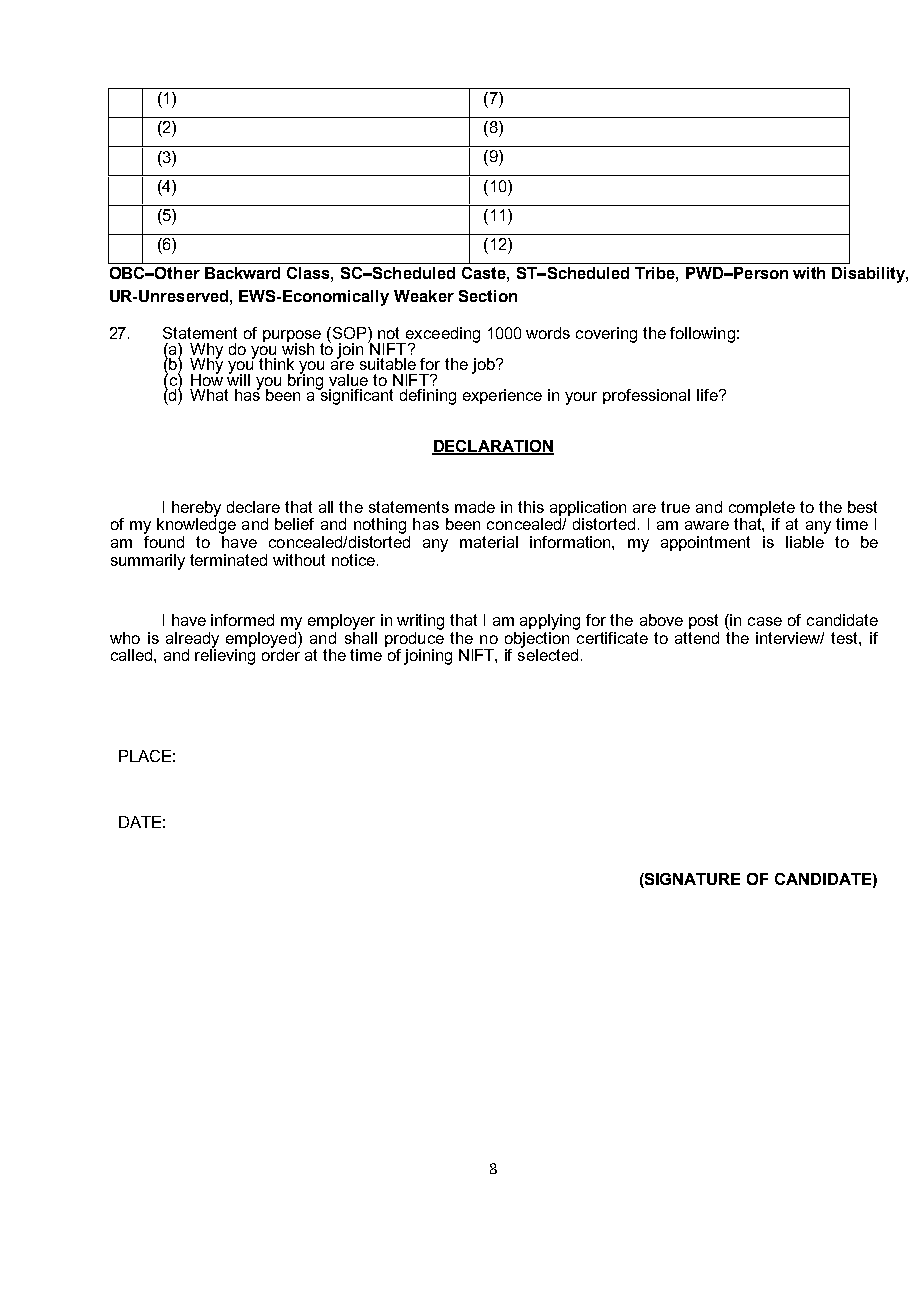 Image resolution: width=924 pixels, height=1308 pixels. What do you see at coordinates (702, 335) in the screenshot?
I see `following` at bounding box center [702, 335].
